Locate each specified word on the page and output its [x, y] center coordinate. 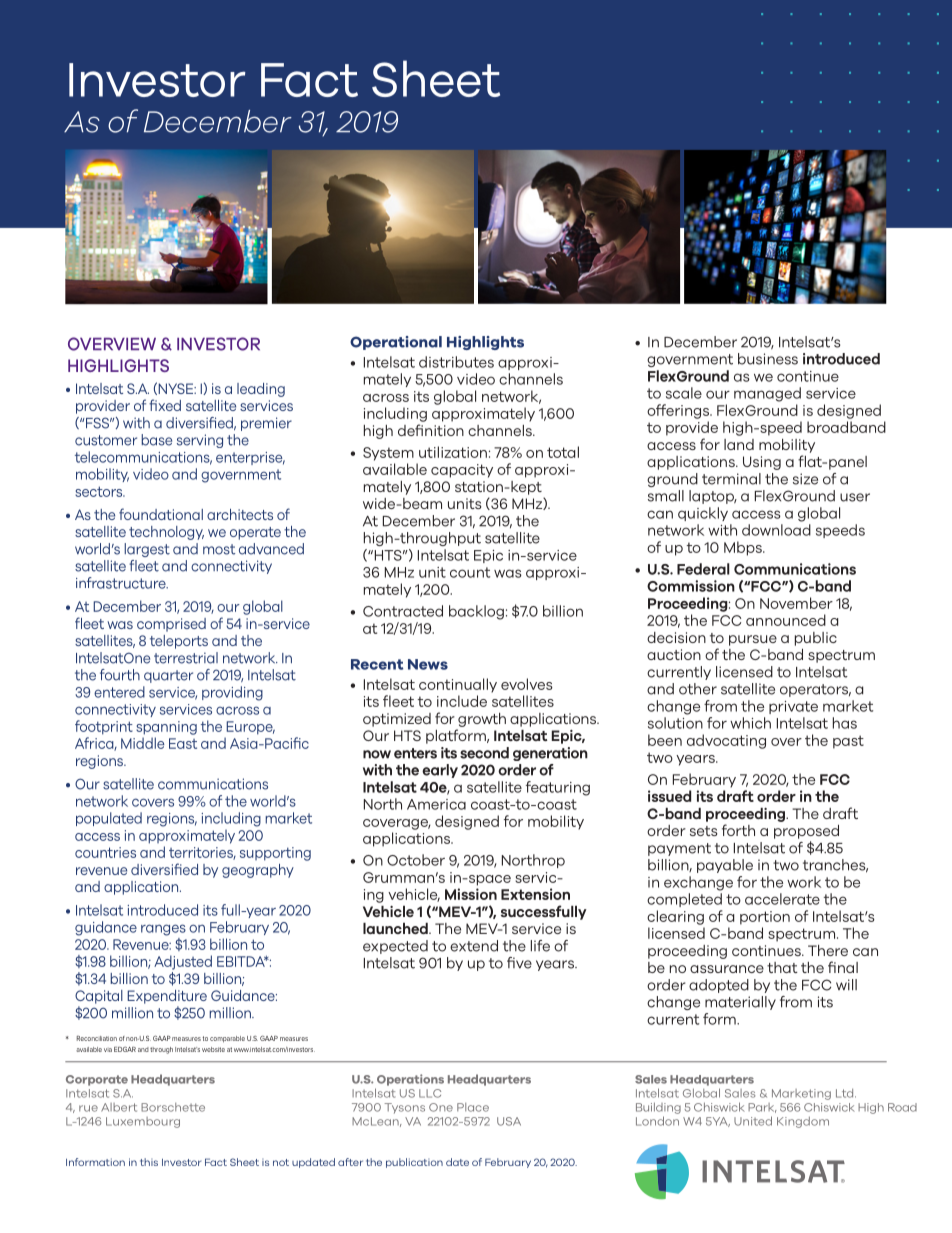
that [782, 967]
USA [509, 1121]
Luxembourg [143, 1122]
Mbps [744, 548]
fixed [165, 405]
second [484, 753]
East [183, 743]
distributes [456, 362]
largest [147, 550]
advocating [726, 741]
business [768, 359]
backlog [476, 612]
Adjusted [183, 962]
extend [474, 946]
